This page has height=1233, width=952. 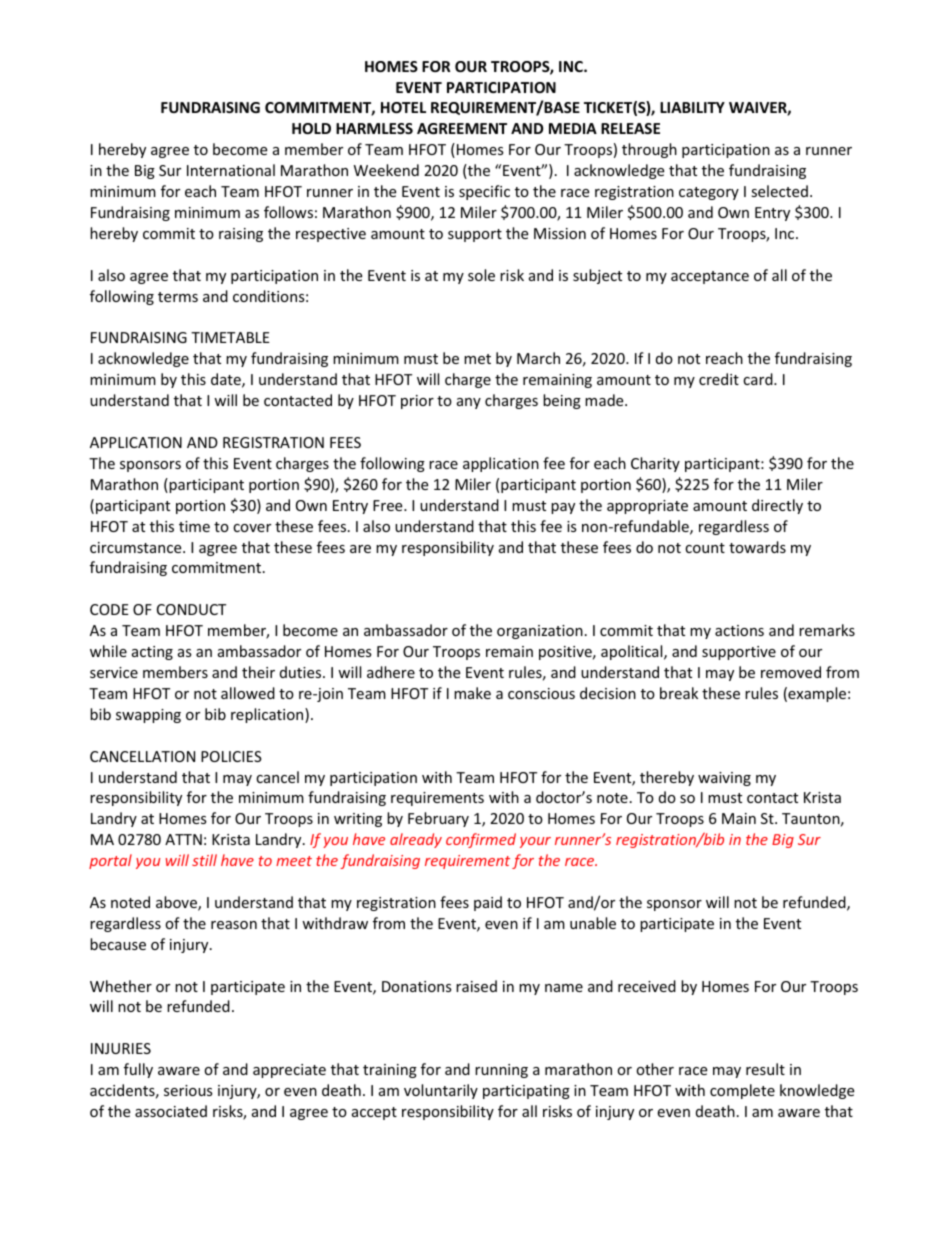 What do you see at coordinates (188, 1090) in the page?
I see `serious` at bounding box center [188, 1090].
